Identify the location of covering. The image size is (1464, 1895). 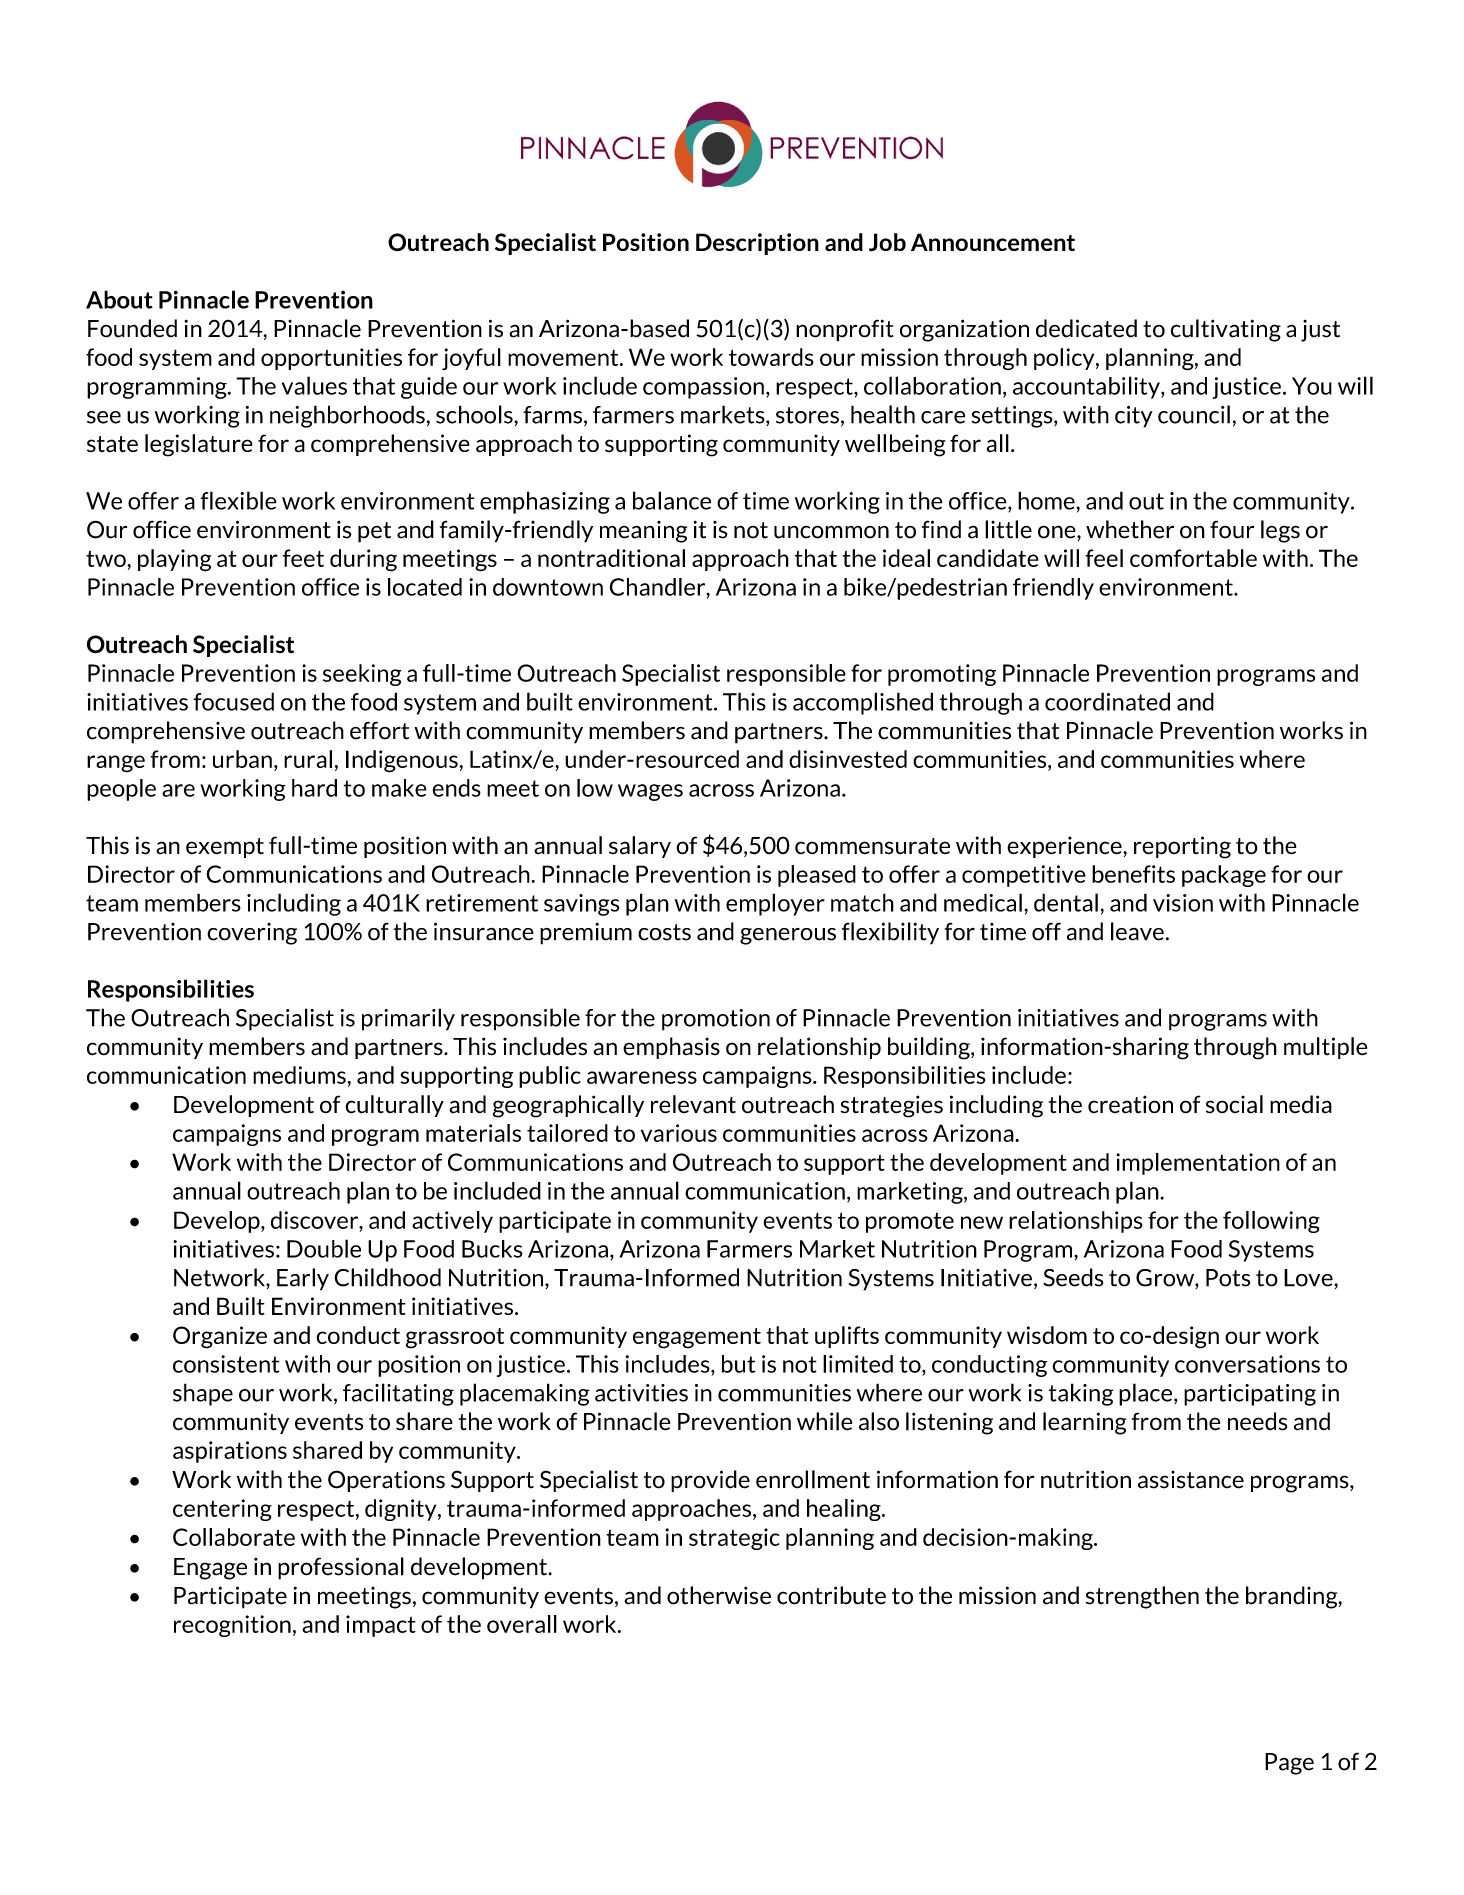
(252, 934).
